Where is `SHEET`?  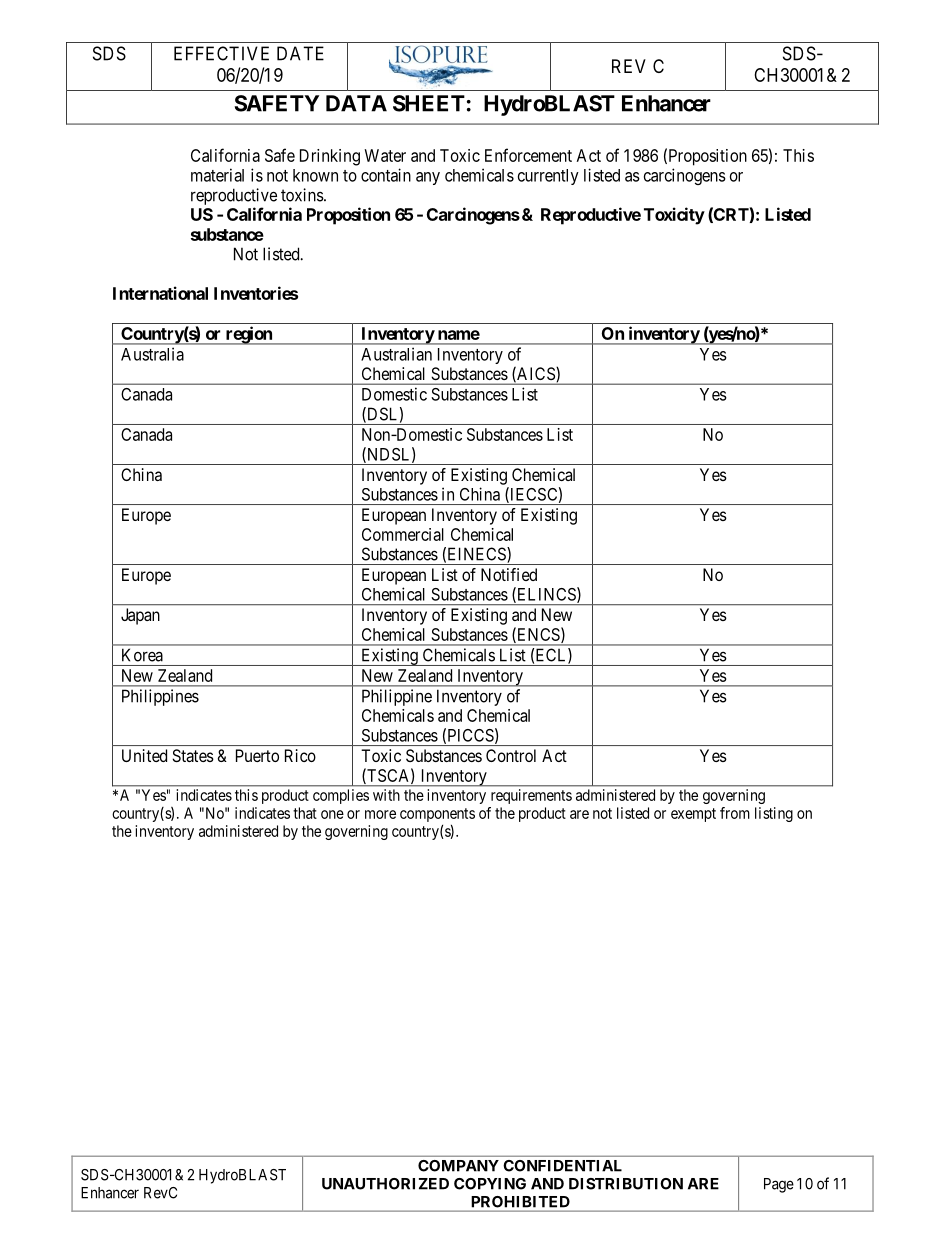
SHEET is located at coordinates (429, 103).
